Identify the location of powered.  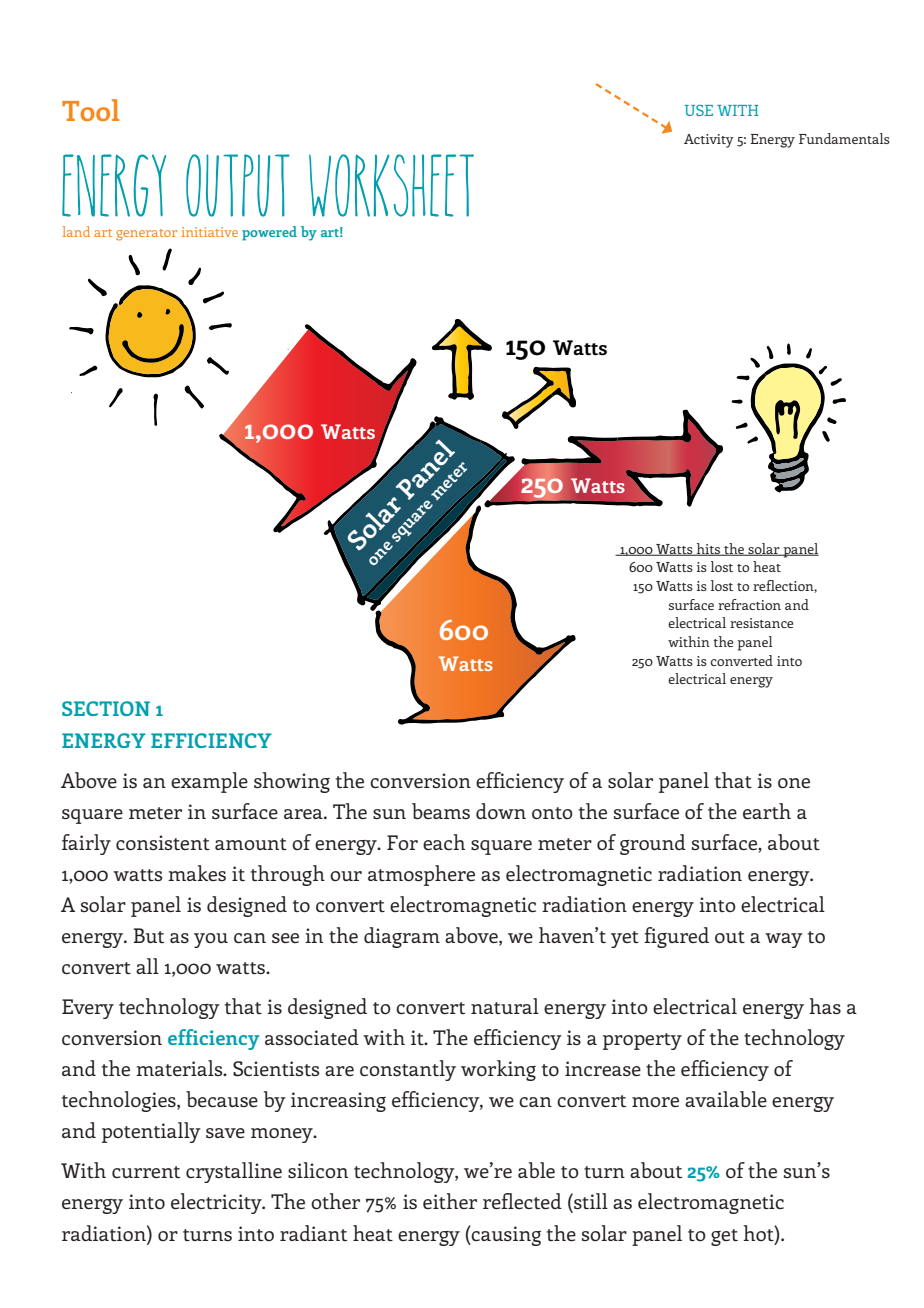
(269, 233).
